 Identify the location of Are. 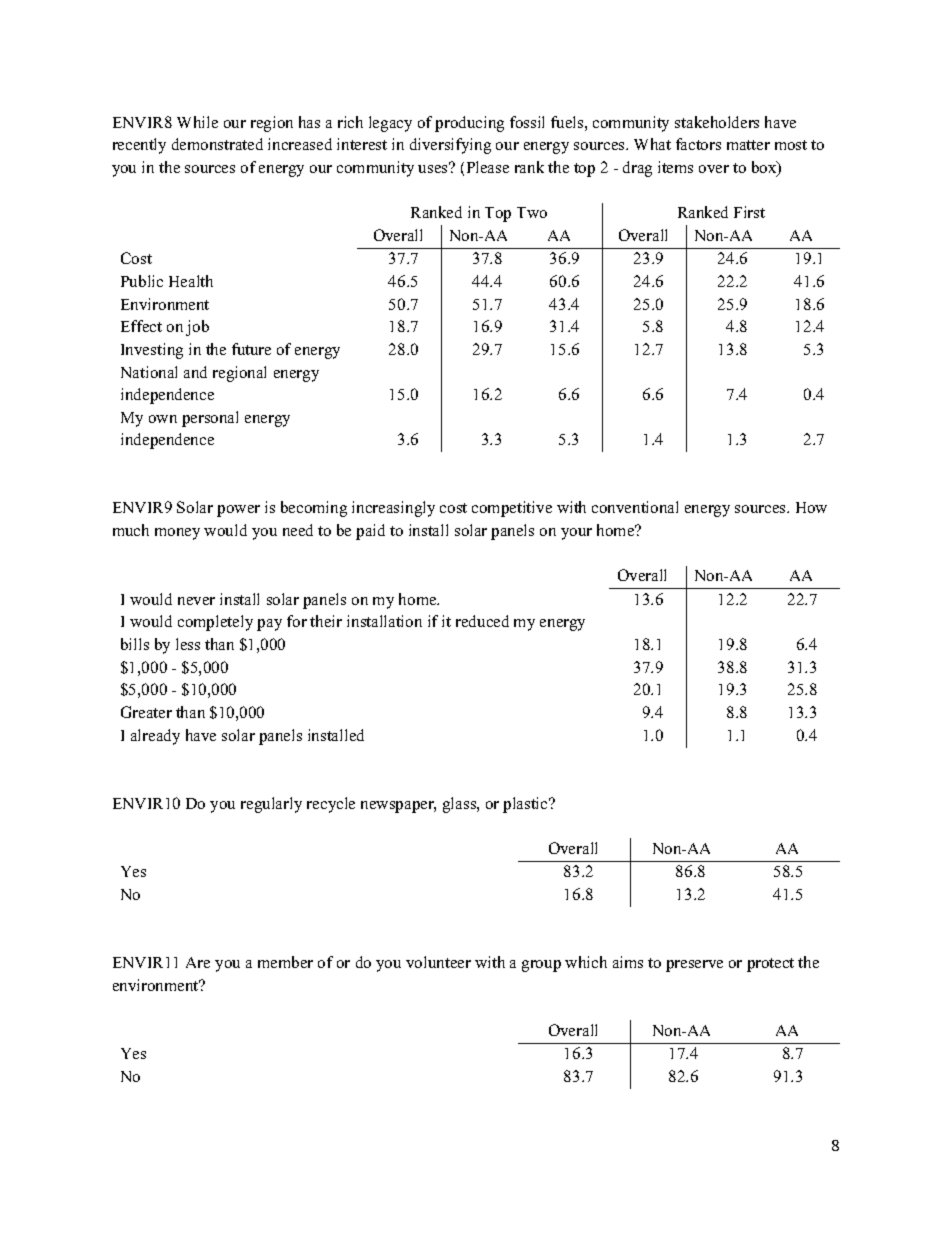
(198, 962).
